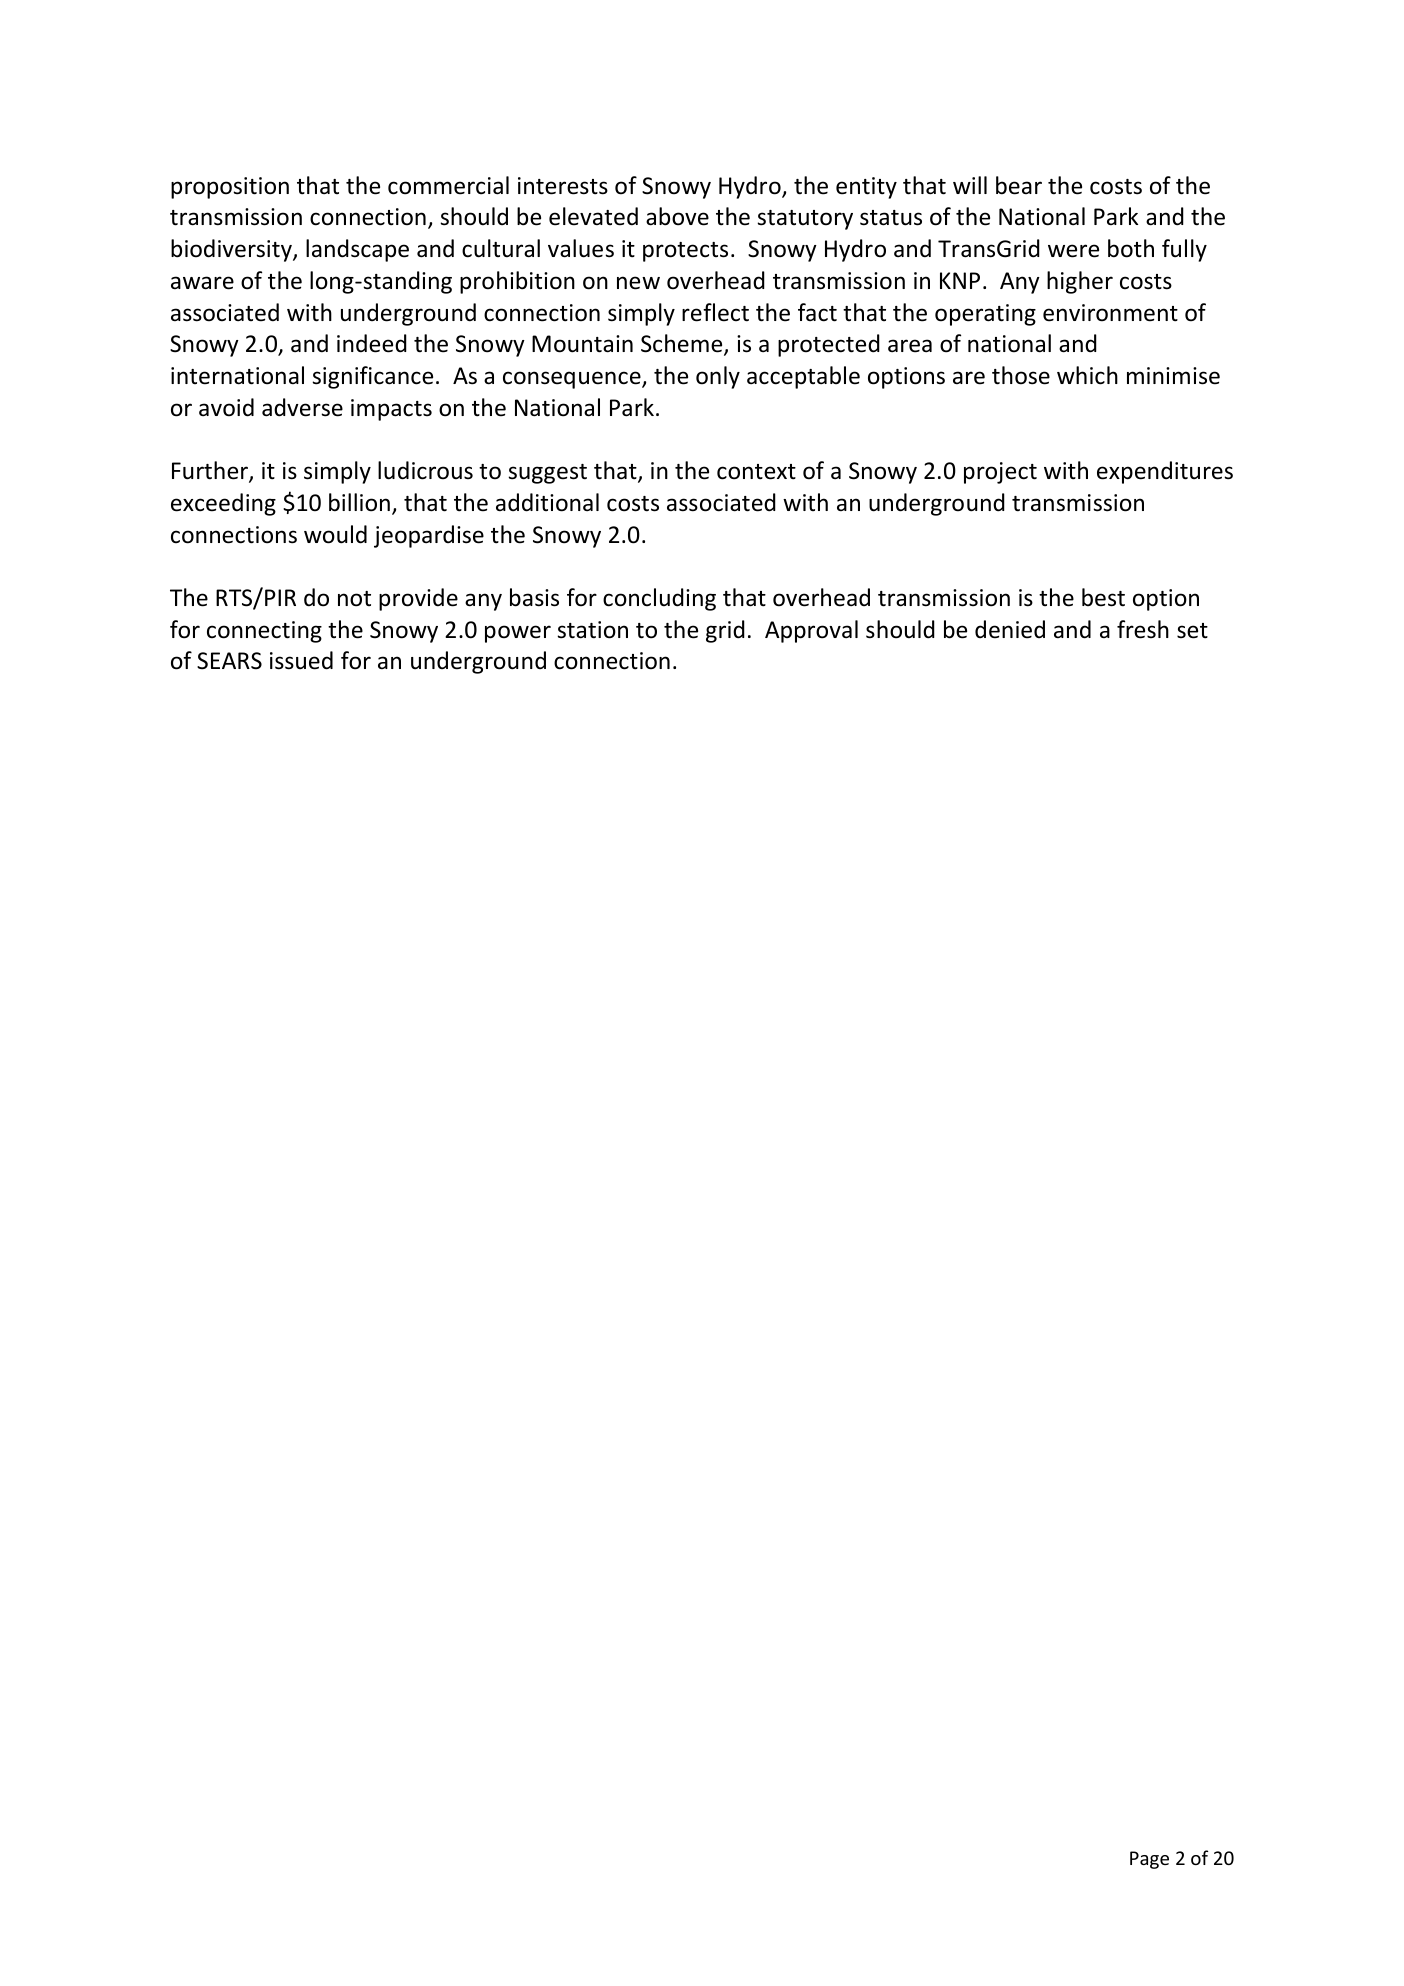 The height and width of the screenshot is (1986, 1404). Describe the element at coordinates (1073, 251) in the screenshot. I see `were` at that location.
